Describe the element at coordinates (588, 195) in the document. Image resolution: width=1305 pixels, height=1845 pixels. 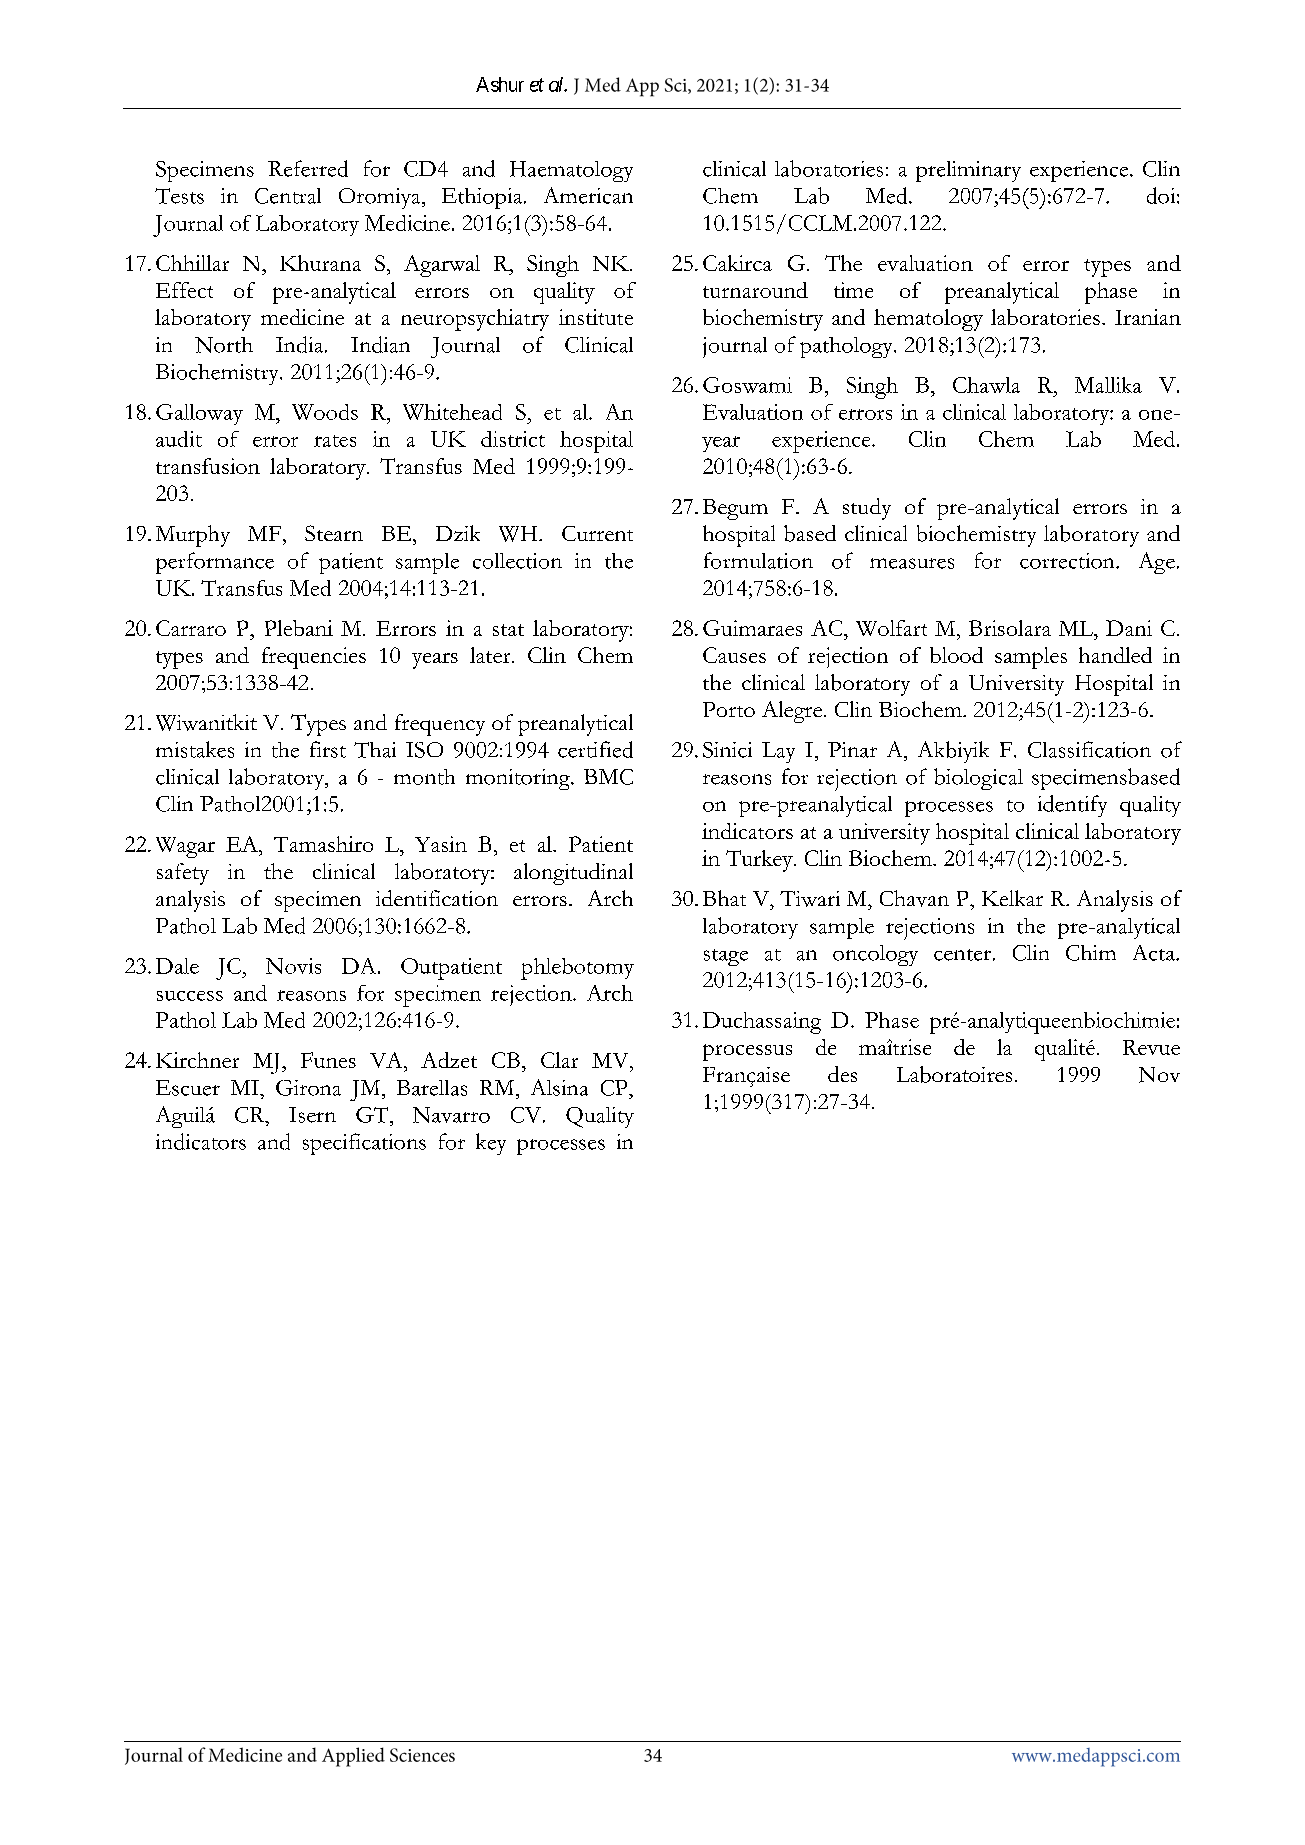
I see `American` at that location.
